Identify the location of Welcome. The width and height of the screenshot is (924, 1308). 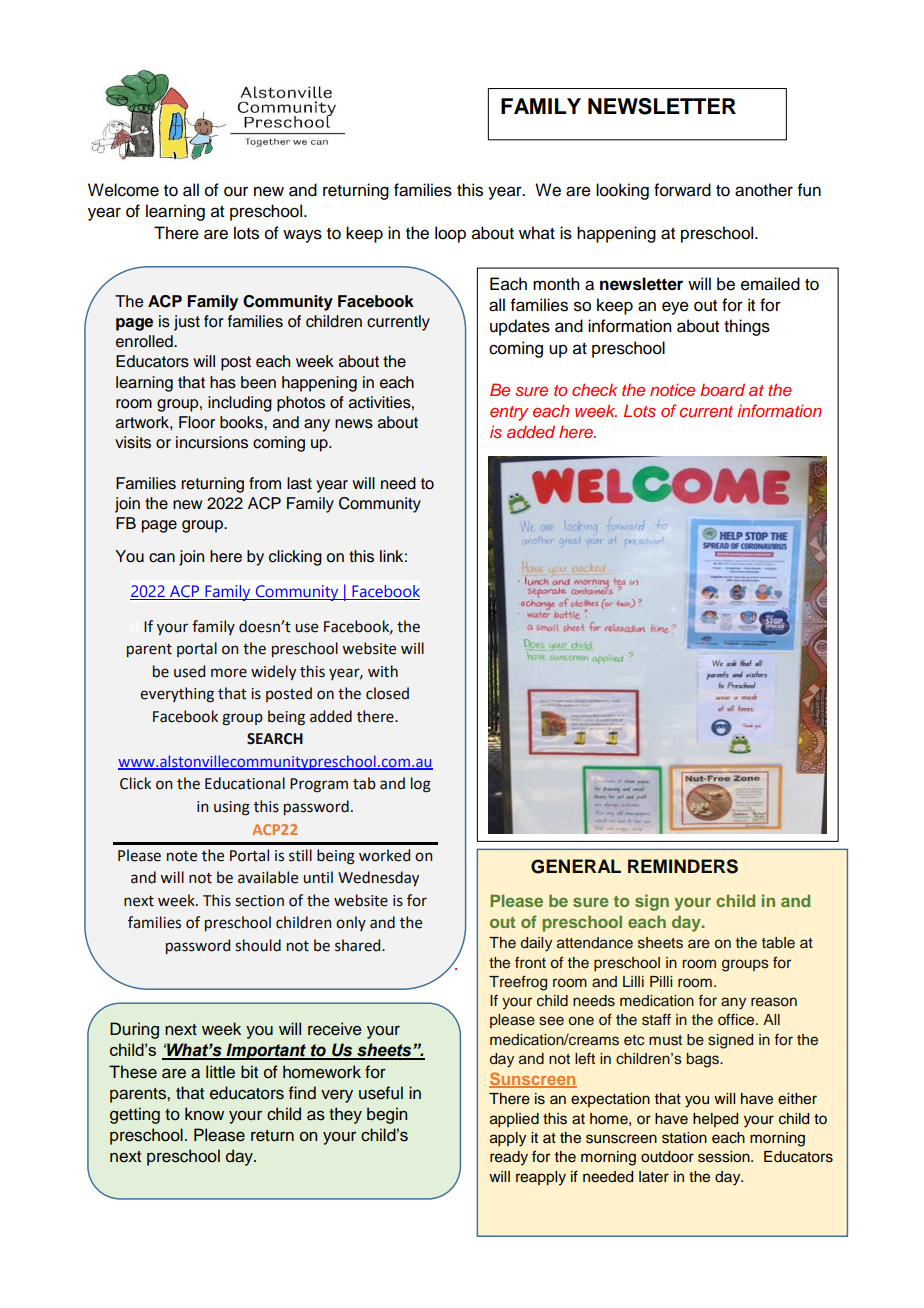
(123, 190).
